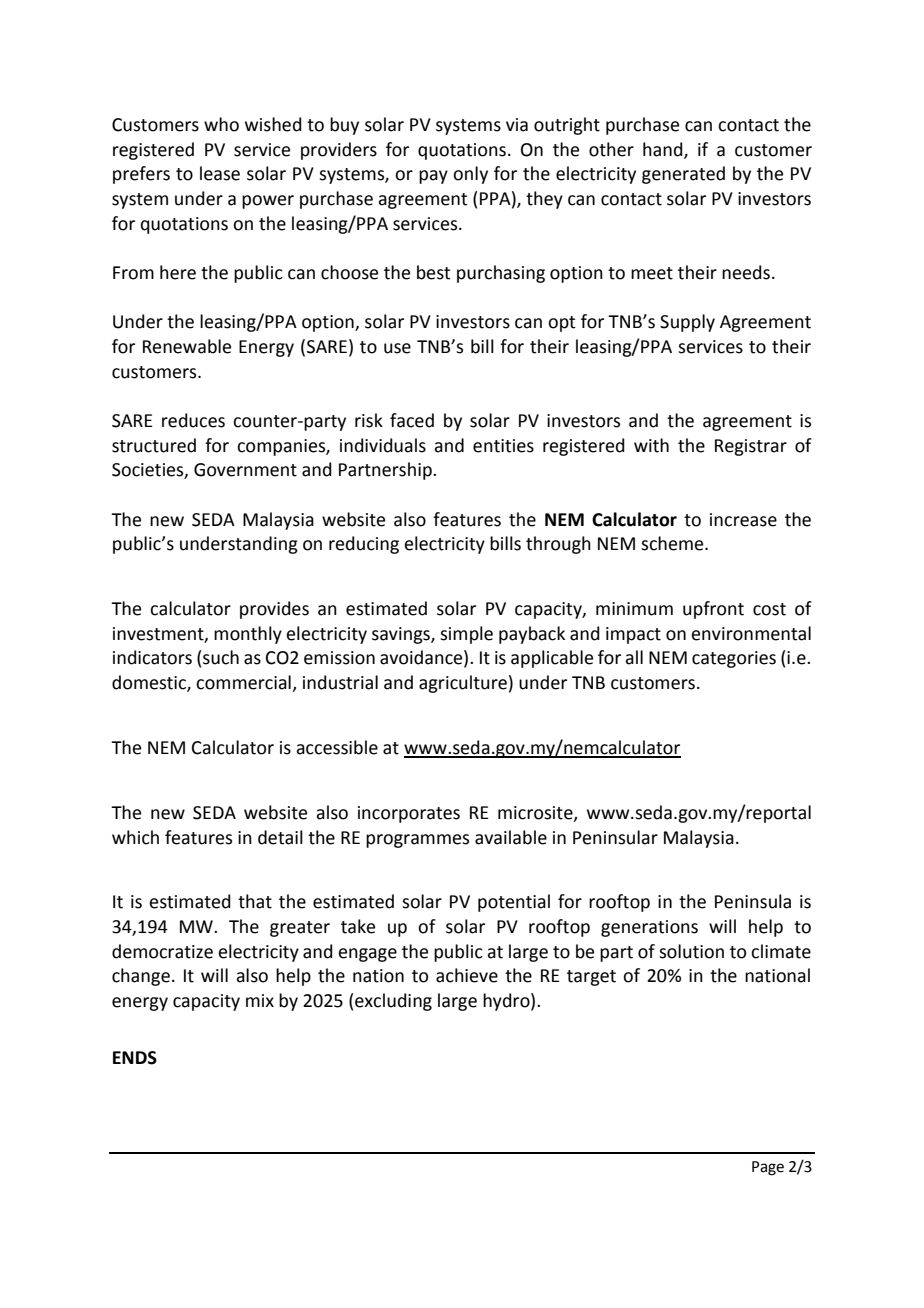  What do you see at coordinates (673, 543) in the screenshot?
I see `scheme` at bounding box center [673, 543].
